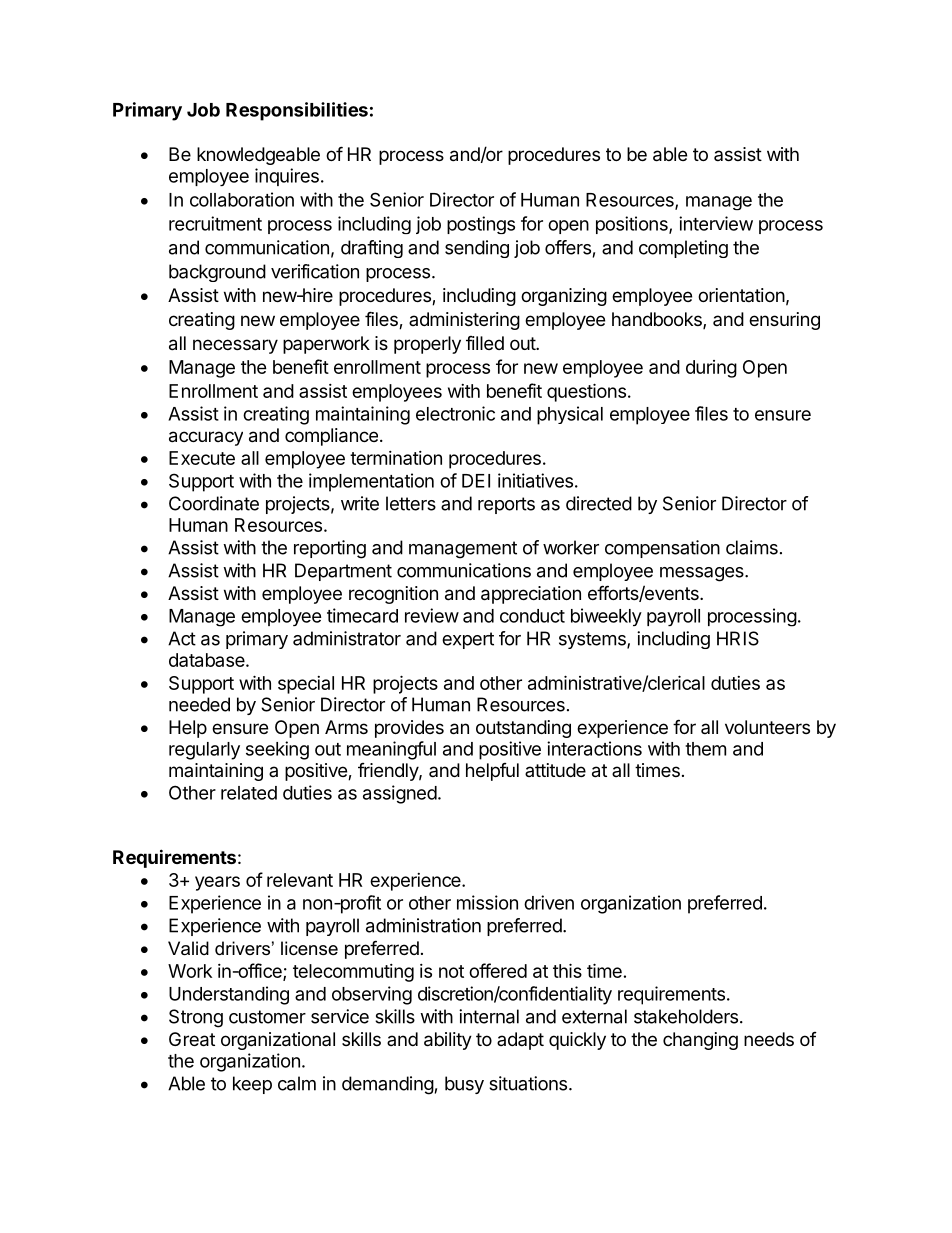 Image resolution: width=952 pixels, height=1233 pixels. Describe the element at coordinates (252, 1085) in the document. I see `keep` at that location.
